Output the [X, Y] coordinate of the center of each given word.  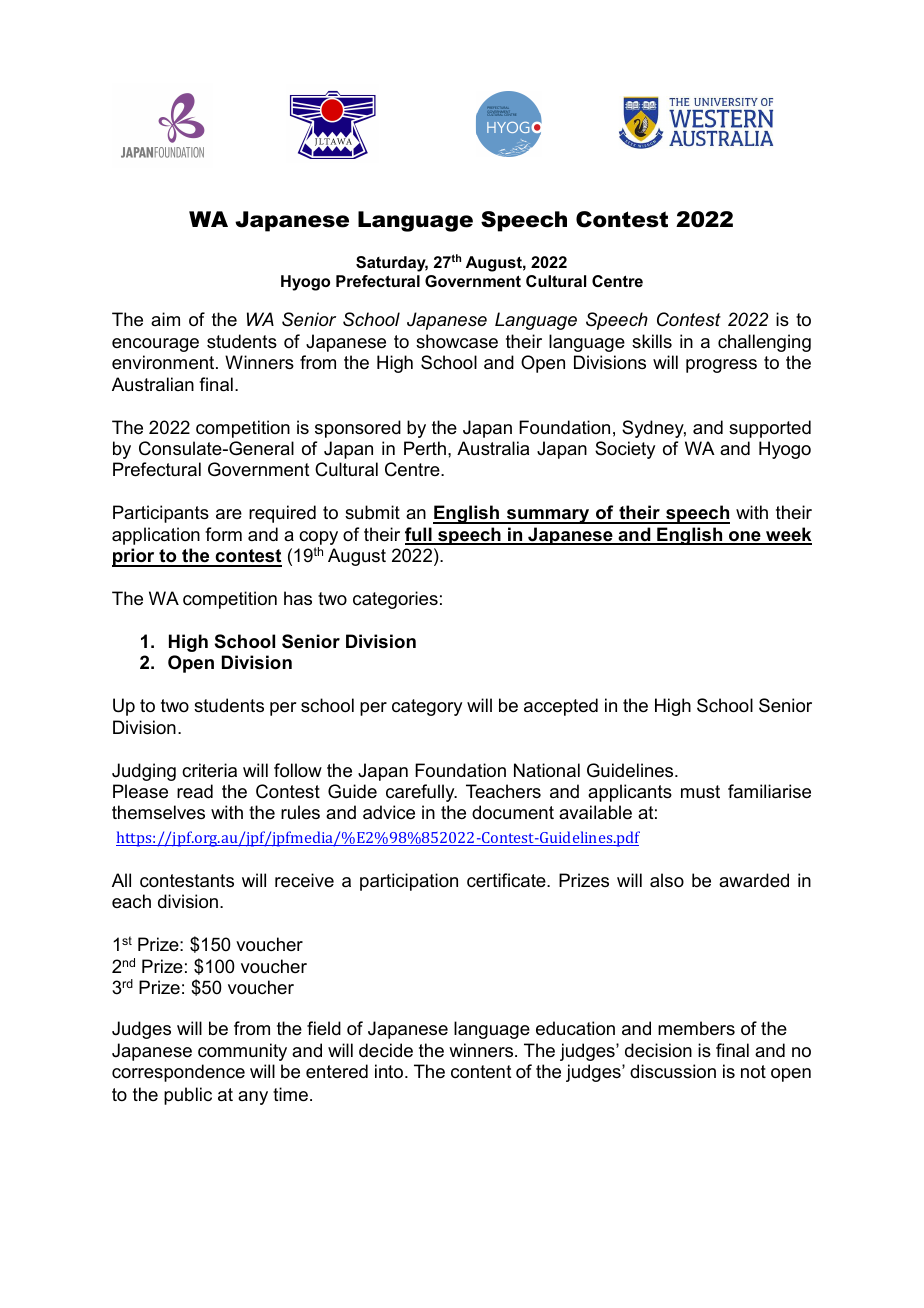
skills [652, 341]
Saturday [392, 264]
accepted [561, 707]
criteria [209, 770]
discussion [673, 1071]
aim [165, 319]
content [481, 1072]
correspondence [178, 1073]
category [427, 707]
